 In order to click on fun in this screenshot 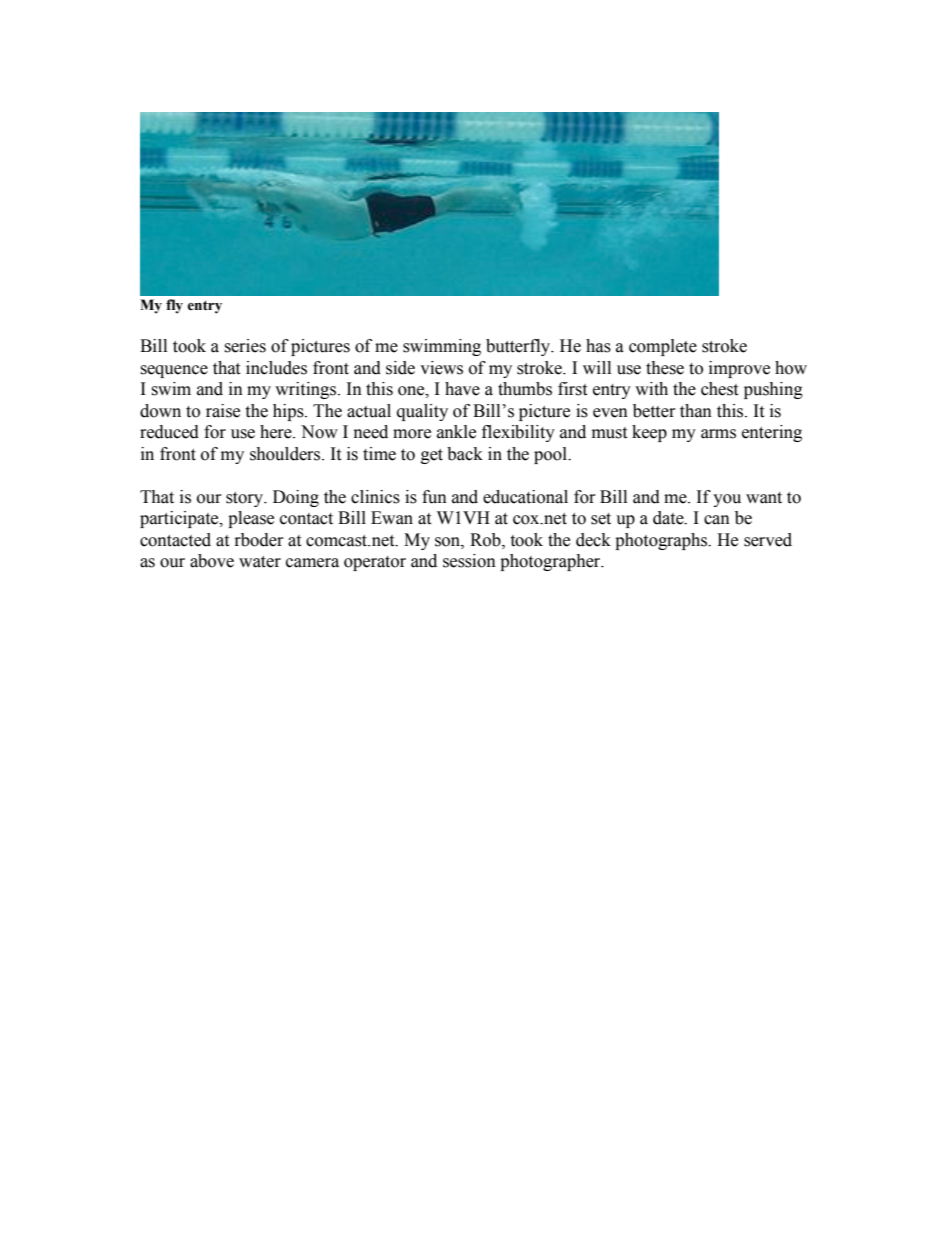, I will do `click(434, 497)`.
